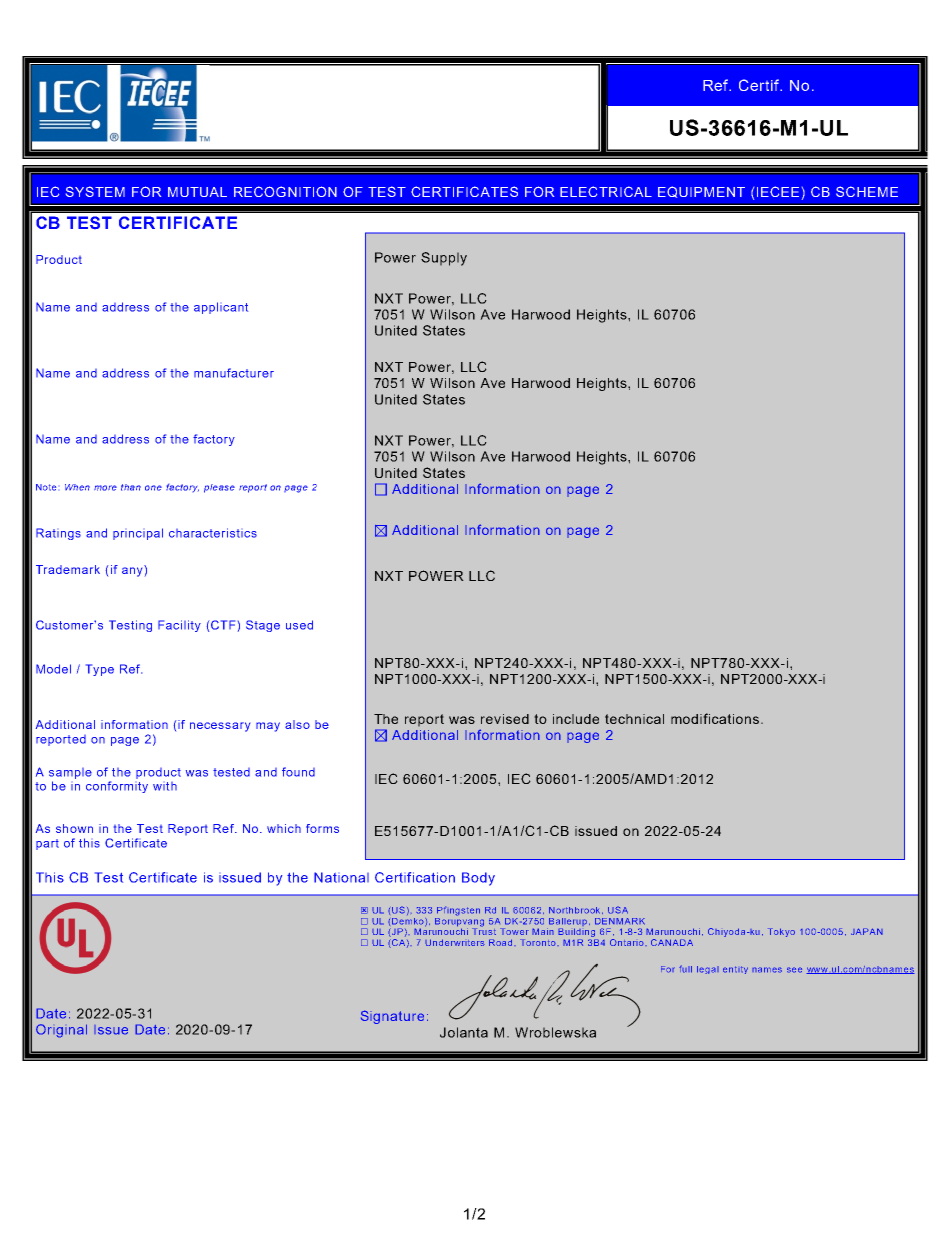 The width and height of the screenshot is (952, 1233). Describe the element at coordinates (701, 192) in the screenshot. I see `EQUIPMENT` at that location.
